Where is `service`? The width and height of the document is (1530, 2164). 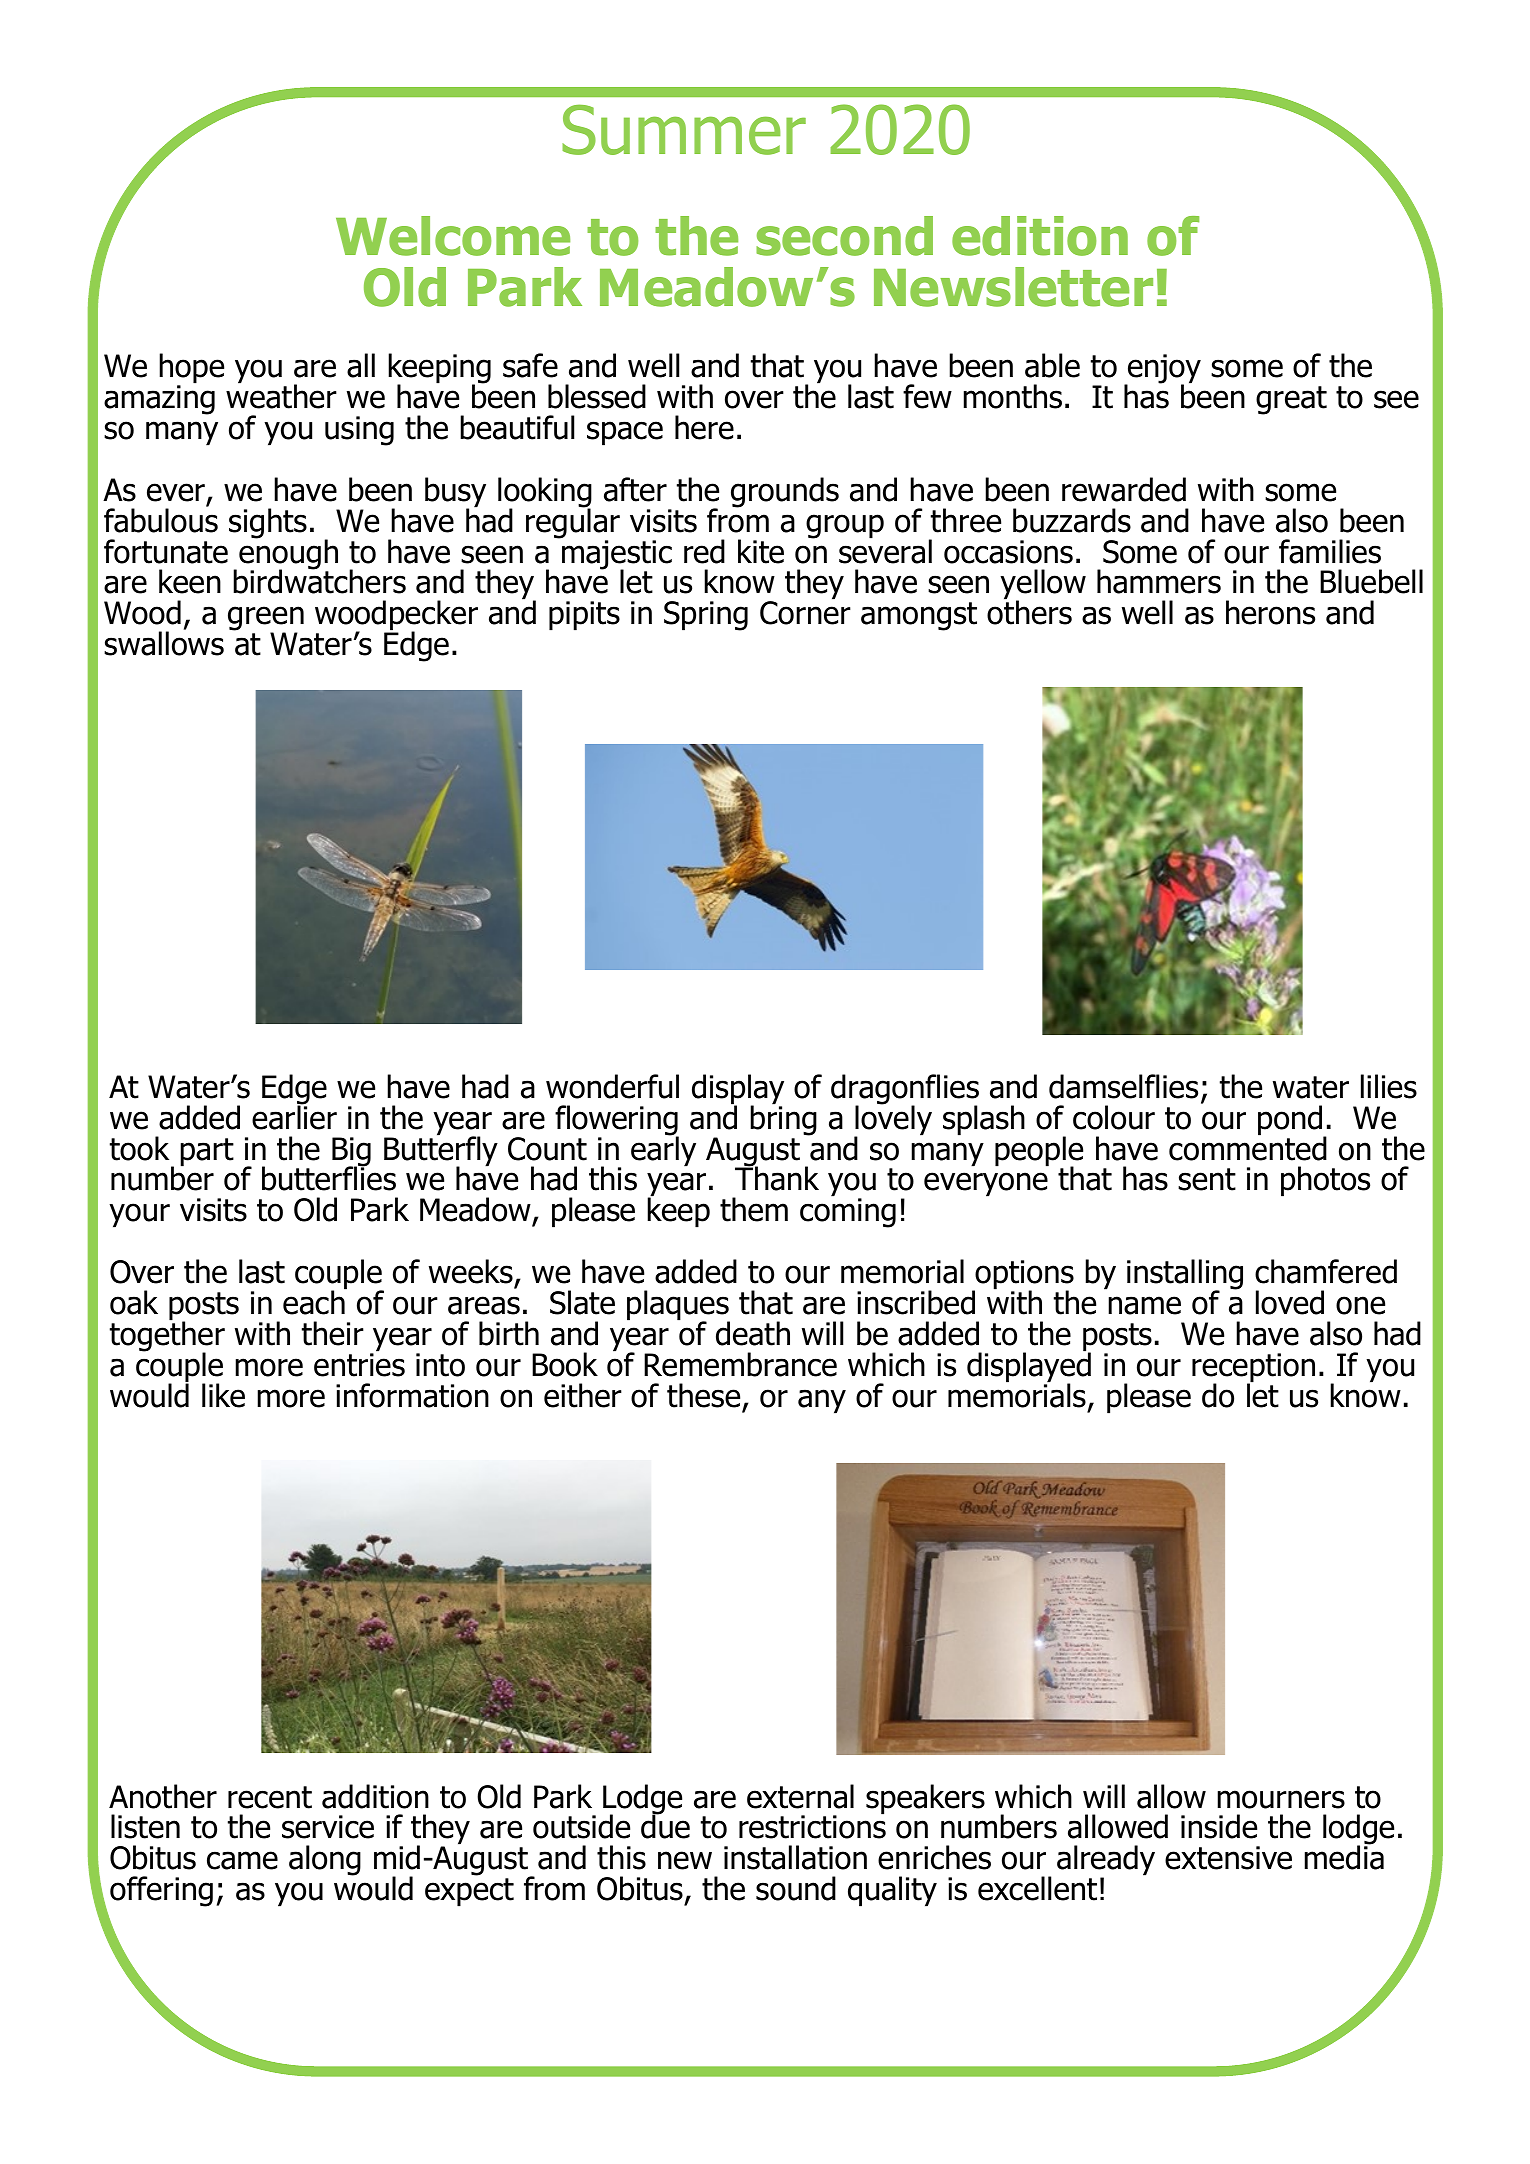 service is located at coordinates (328, 1827).
